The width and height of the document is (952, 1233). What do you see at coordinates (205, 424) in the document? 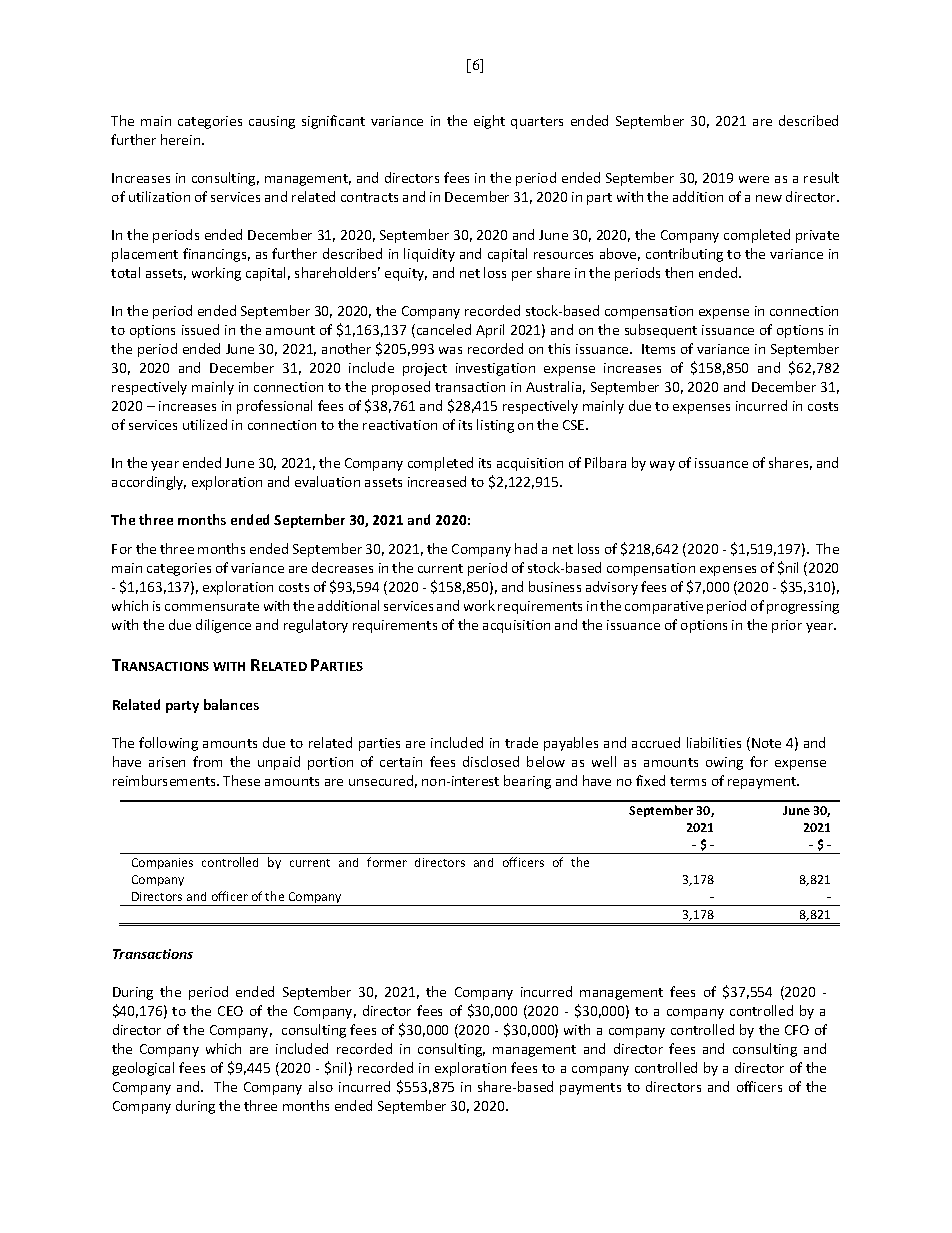
I see `utilized` at bounding box center [205, 424].
